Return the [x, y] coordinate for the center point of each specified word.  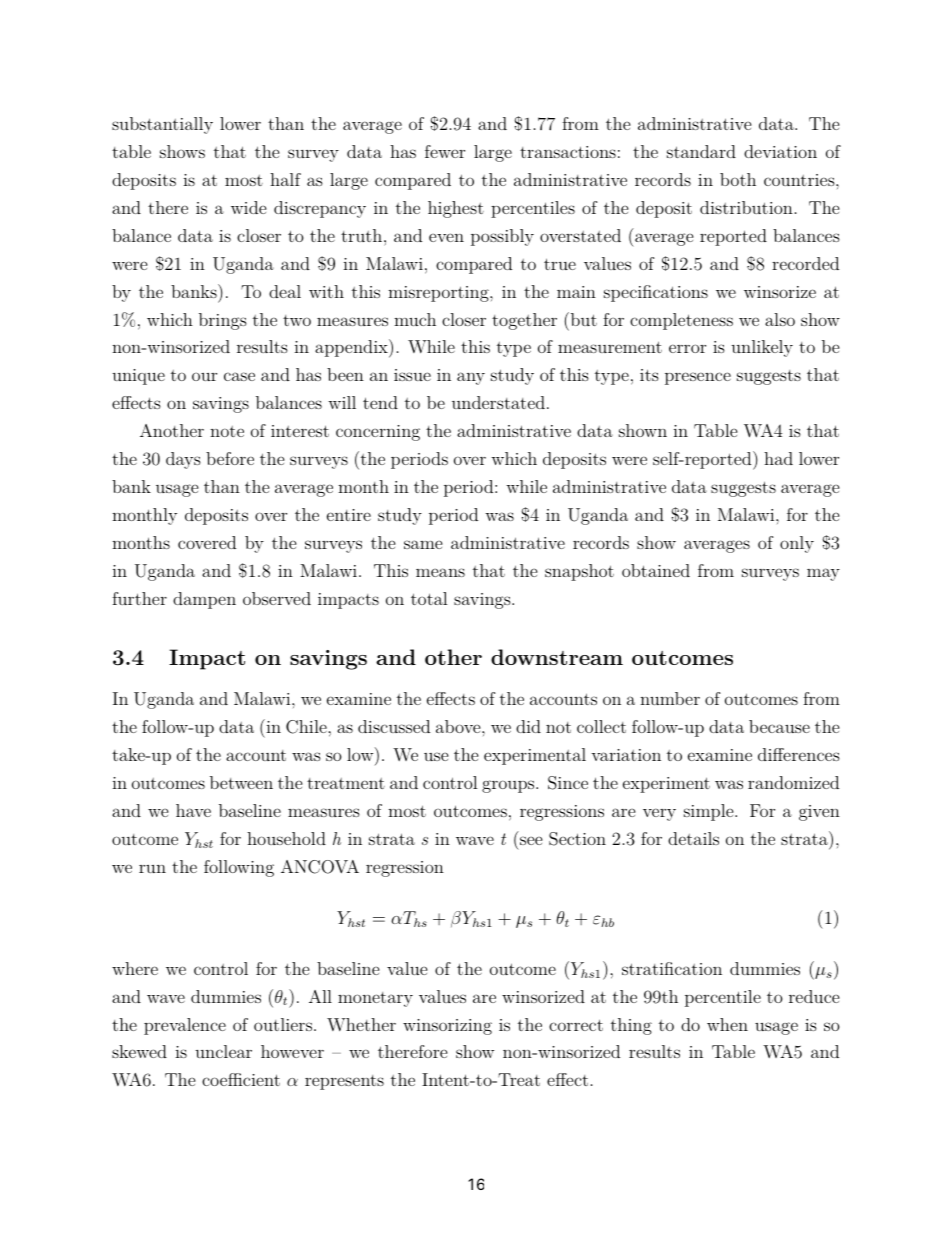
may [823, 574]
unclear [223, 1051]
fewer [445, 151]
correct [576, 1025]
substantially [162, 125]
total [429, 598]
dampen [204, 600]
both [738, 179]
